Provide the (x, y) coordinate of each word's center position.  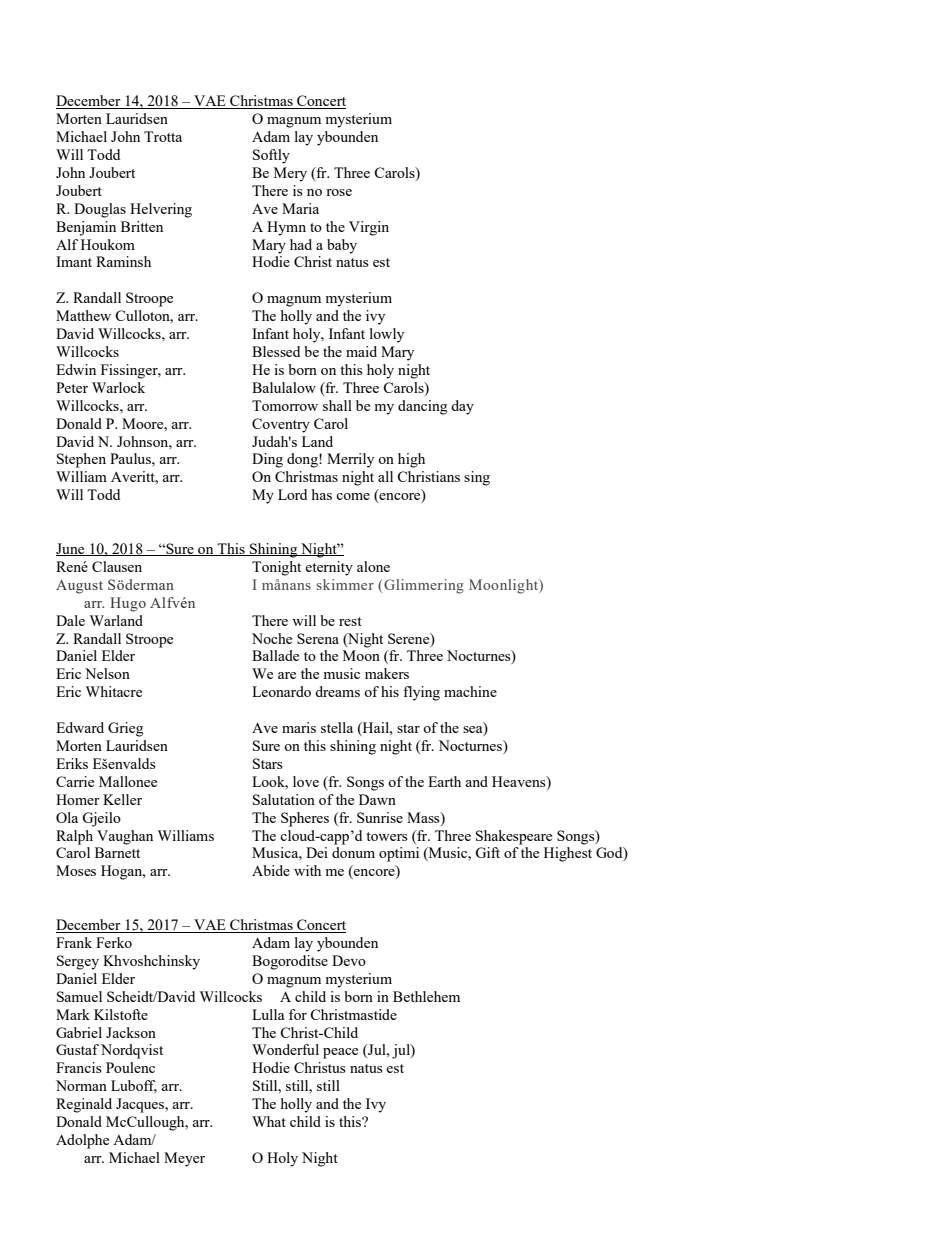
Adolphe (82, 1141)
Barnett (117, 852)
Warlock (118, 387)
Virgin (369, 228)
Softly (271, 156)
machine (470, 691)
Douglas (100, 210)
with (307, 870)
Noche (272, 638)
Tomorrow (285, 405)
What (269, 1121)
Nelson (107, 673)
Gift (487, 852)
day (462, 407)
